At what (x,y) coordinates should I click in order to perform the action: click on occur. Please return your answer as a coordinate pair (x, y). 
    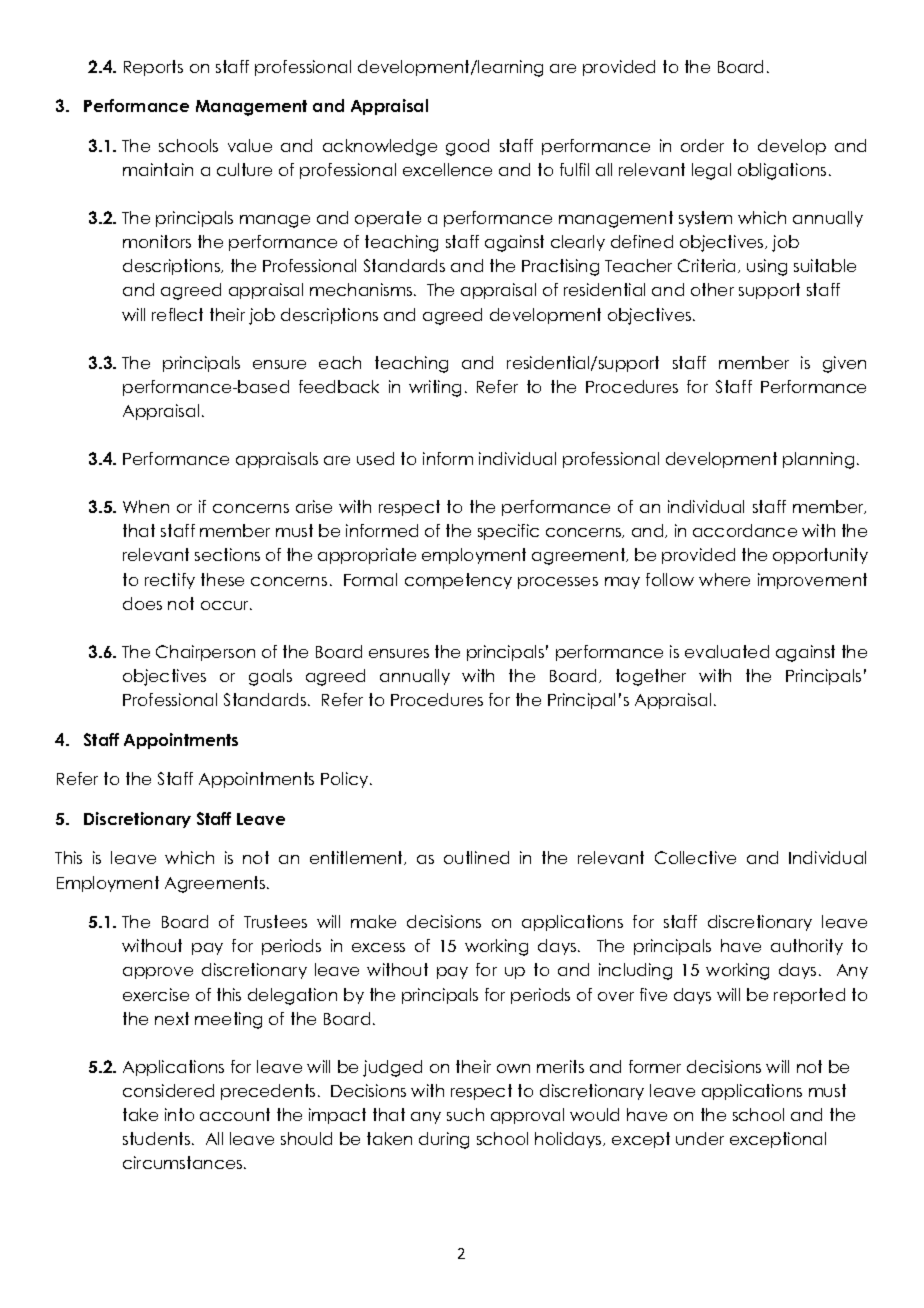
    Looking at the image, I should click on (226, 605).
